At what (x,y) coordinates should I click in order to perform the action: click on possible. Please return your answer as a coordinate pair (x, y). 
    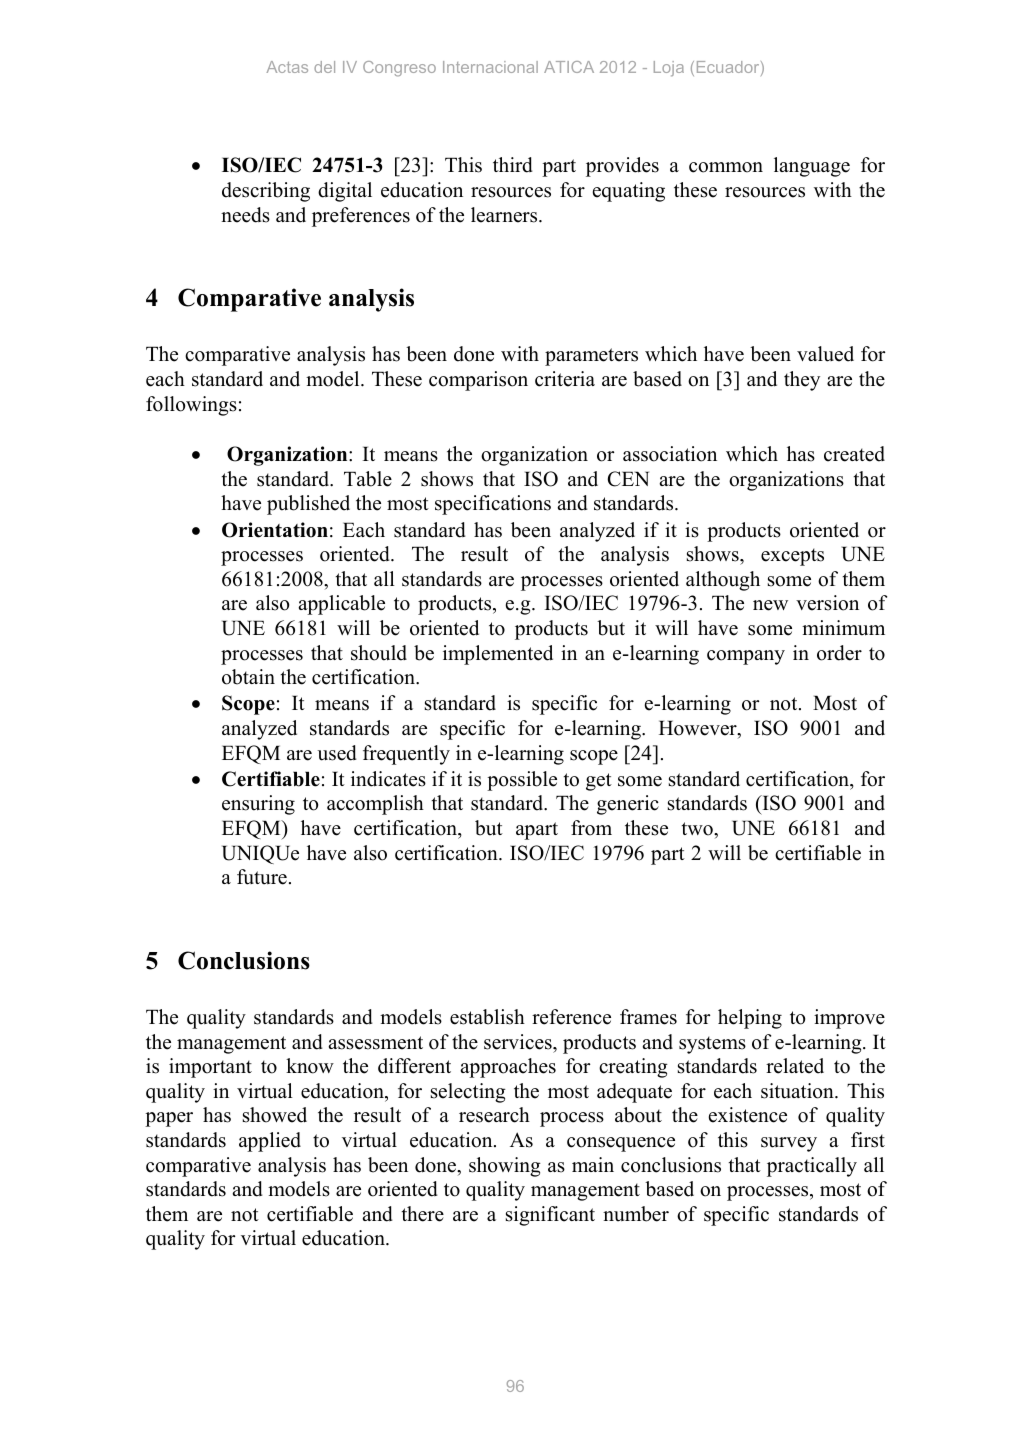
    Looking at the image, I should click on (522, 781).
